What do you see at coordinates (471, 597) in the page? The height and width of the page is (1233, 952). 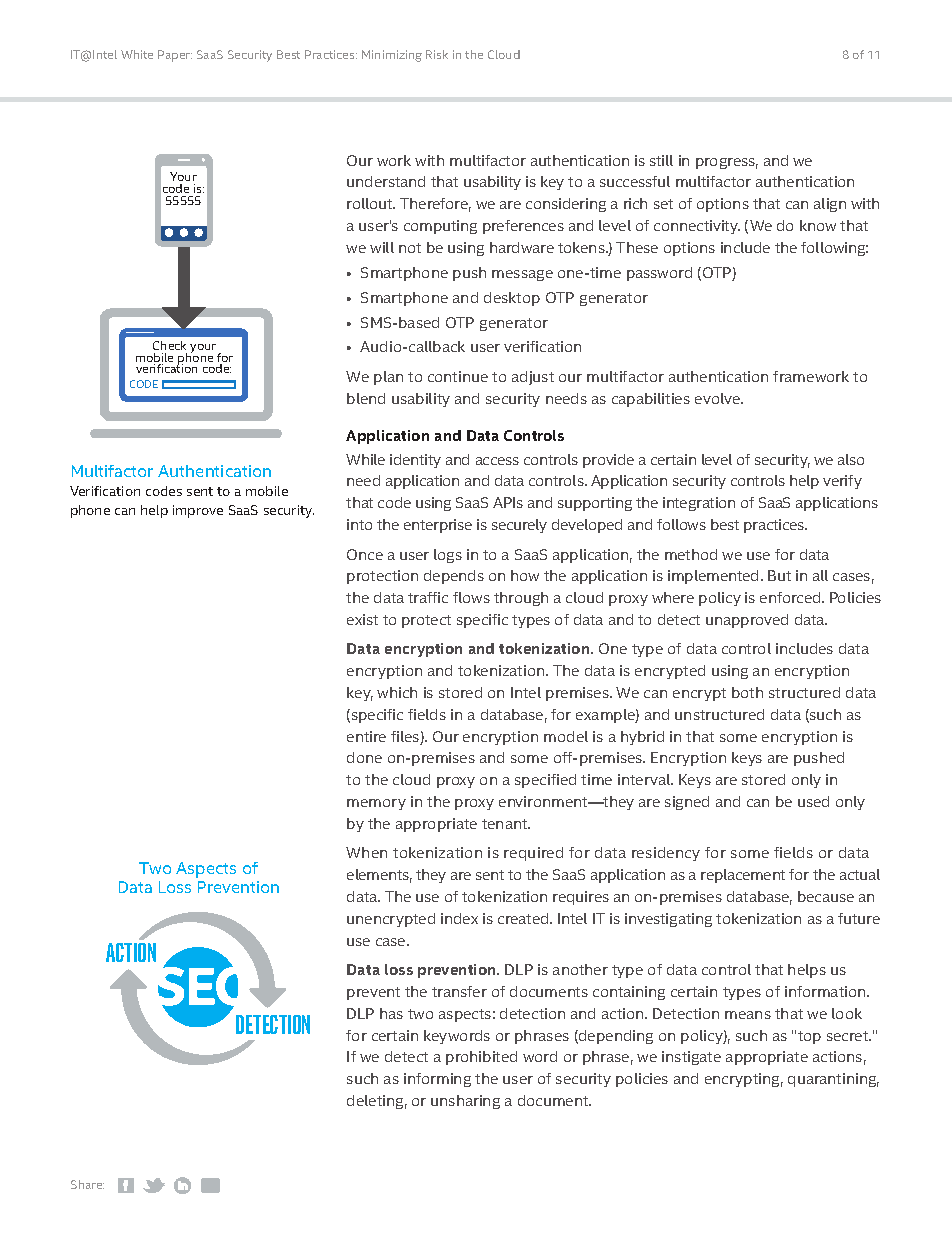 I see `flows` at bounding box center [471, 597].
